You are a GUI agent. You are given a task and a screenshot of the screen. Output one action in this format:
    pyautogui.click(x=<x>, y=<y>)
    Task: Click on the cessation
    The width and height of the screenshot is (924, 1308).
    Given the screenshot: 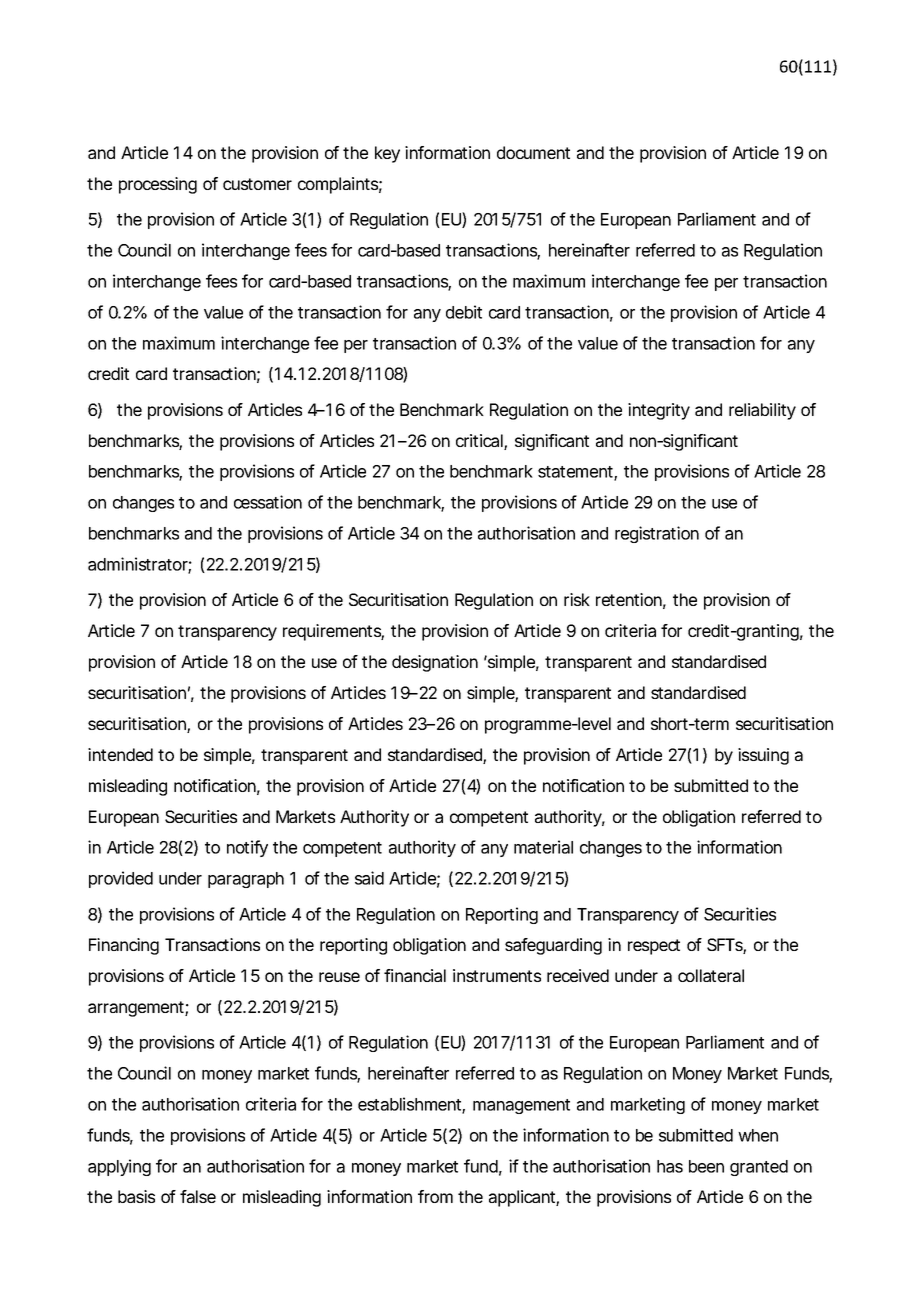 What is the action you would take?
    pyautogui.click(x=268, y=502)
